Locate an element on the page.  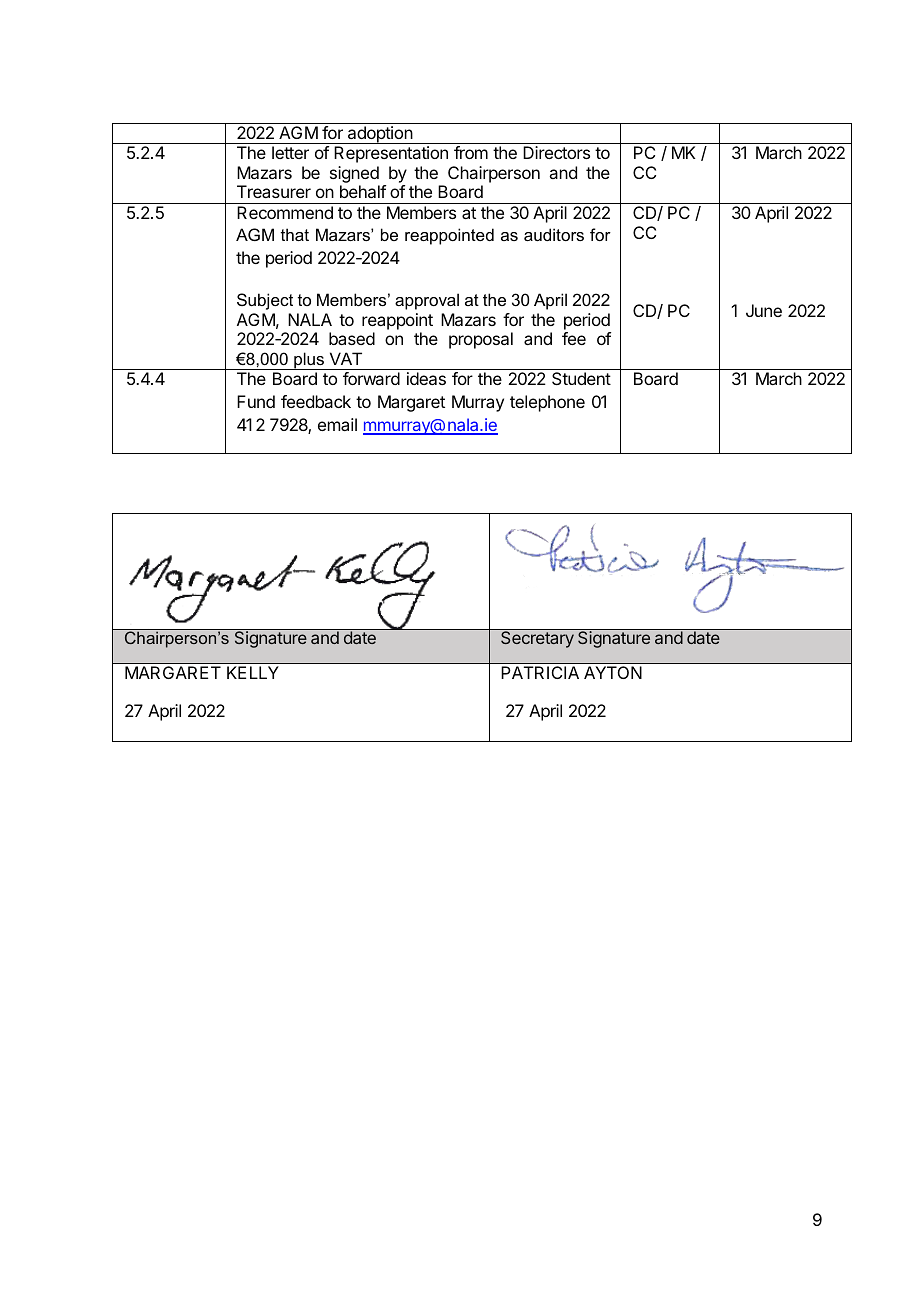
from is located at coordinates (471, 152).
